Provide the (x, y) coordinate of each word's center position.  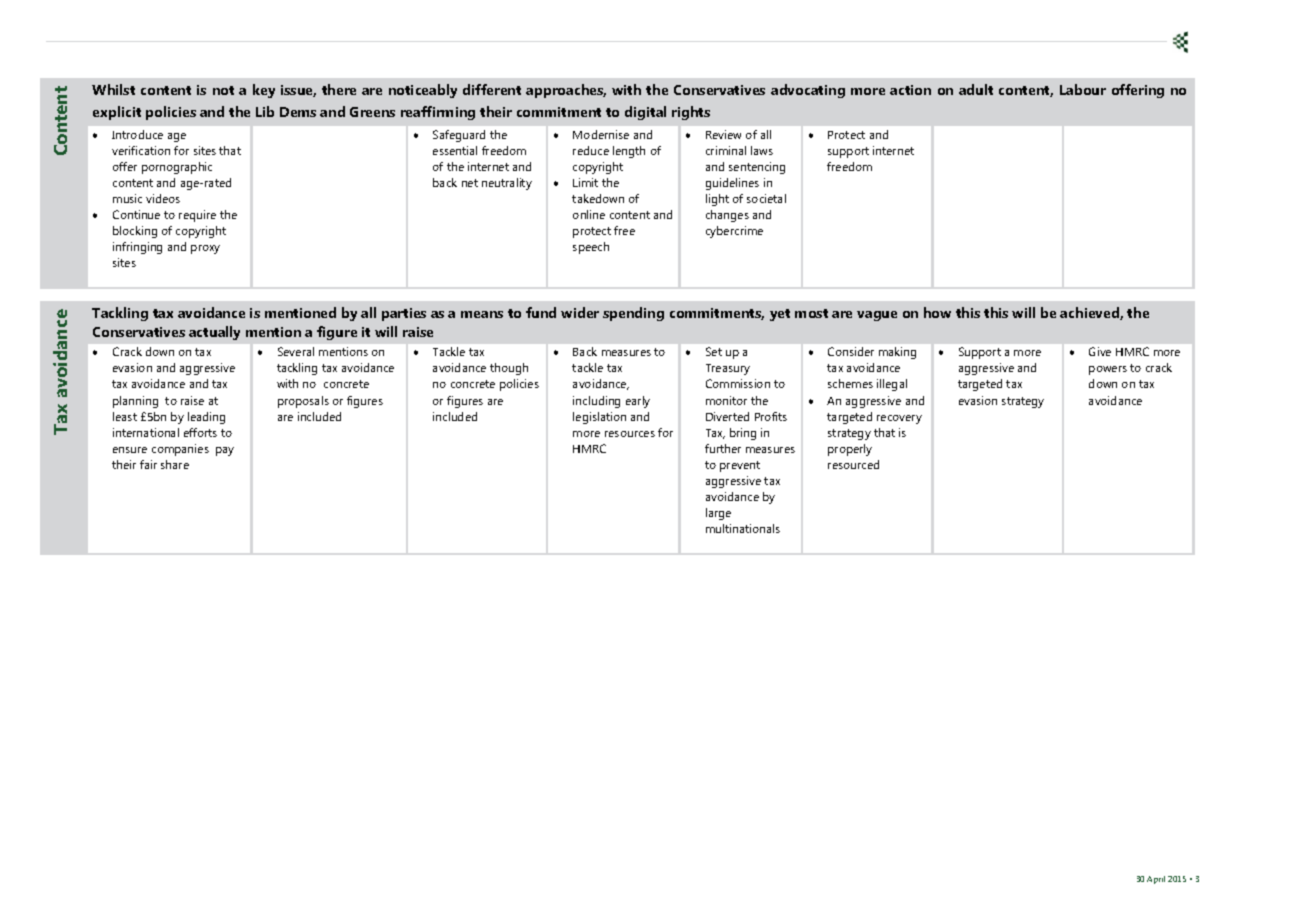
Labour (1083, 89)
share (175, 464)
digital (645, 113)
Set (714, 351)
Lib (265, 111)
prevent (740, 466)
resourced (853, 464)
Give (1100, 351)
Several (296, 351)
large (718, 514)
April (1156, 880)
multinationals (743, 528)
